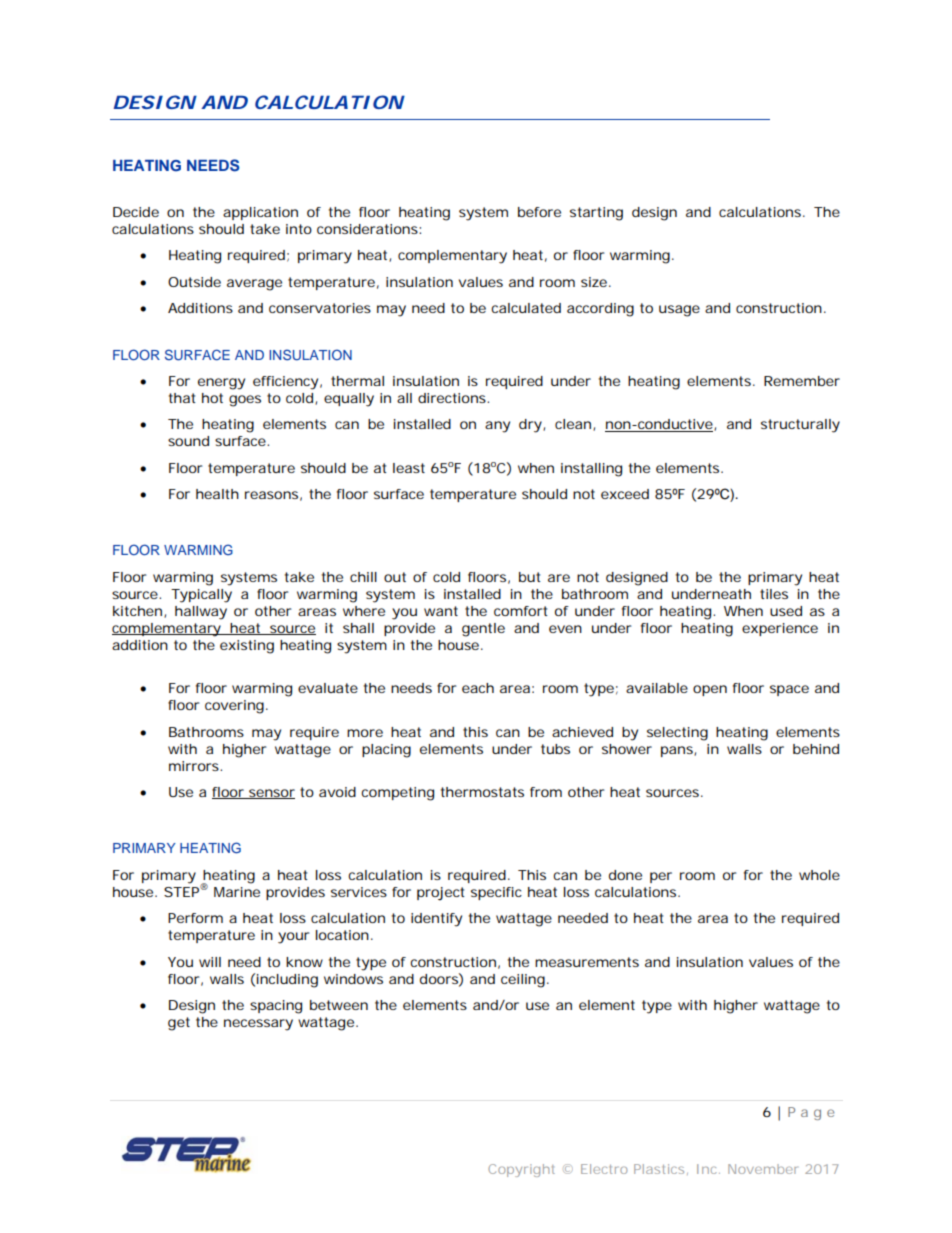 This screenshot has height=1233, width=952. I want to click on whole, so click(819, 875).
